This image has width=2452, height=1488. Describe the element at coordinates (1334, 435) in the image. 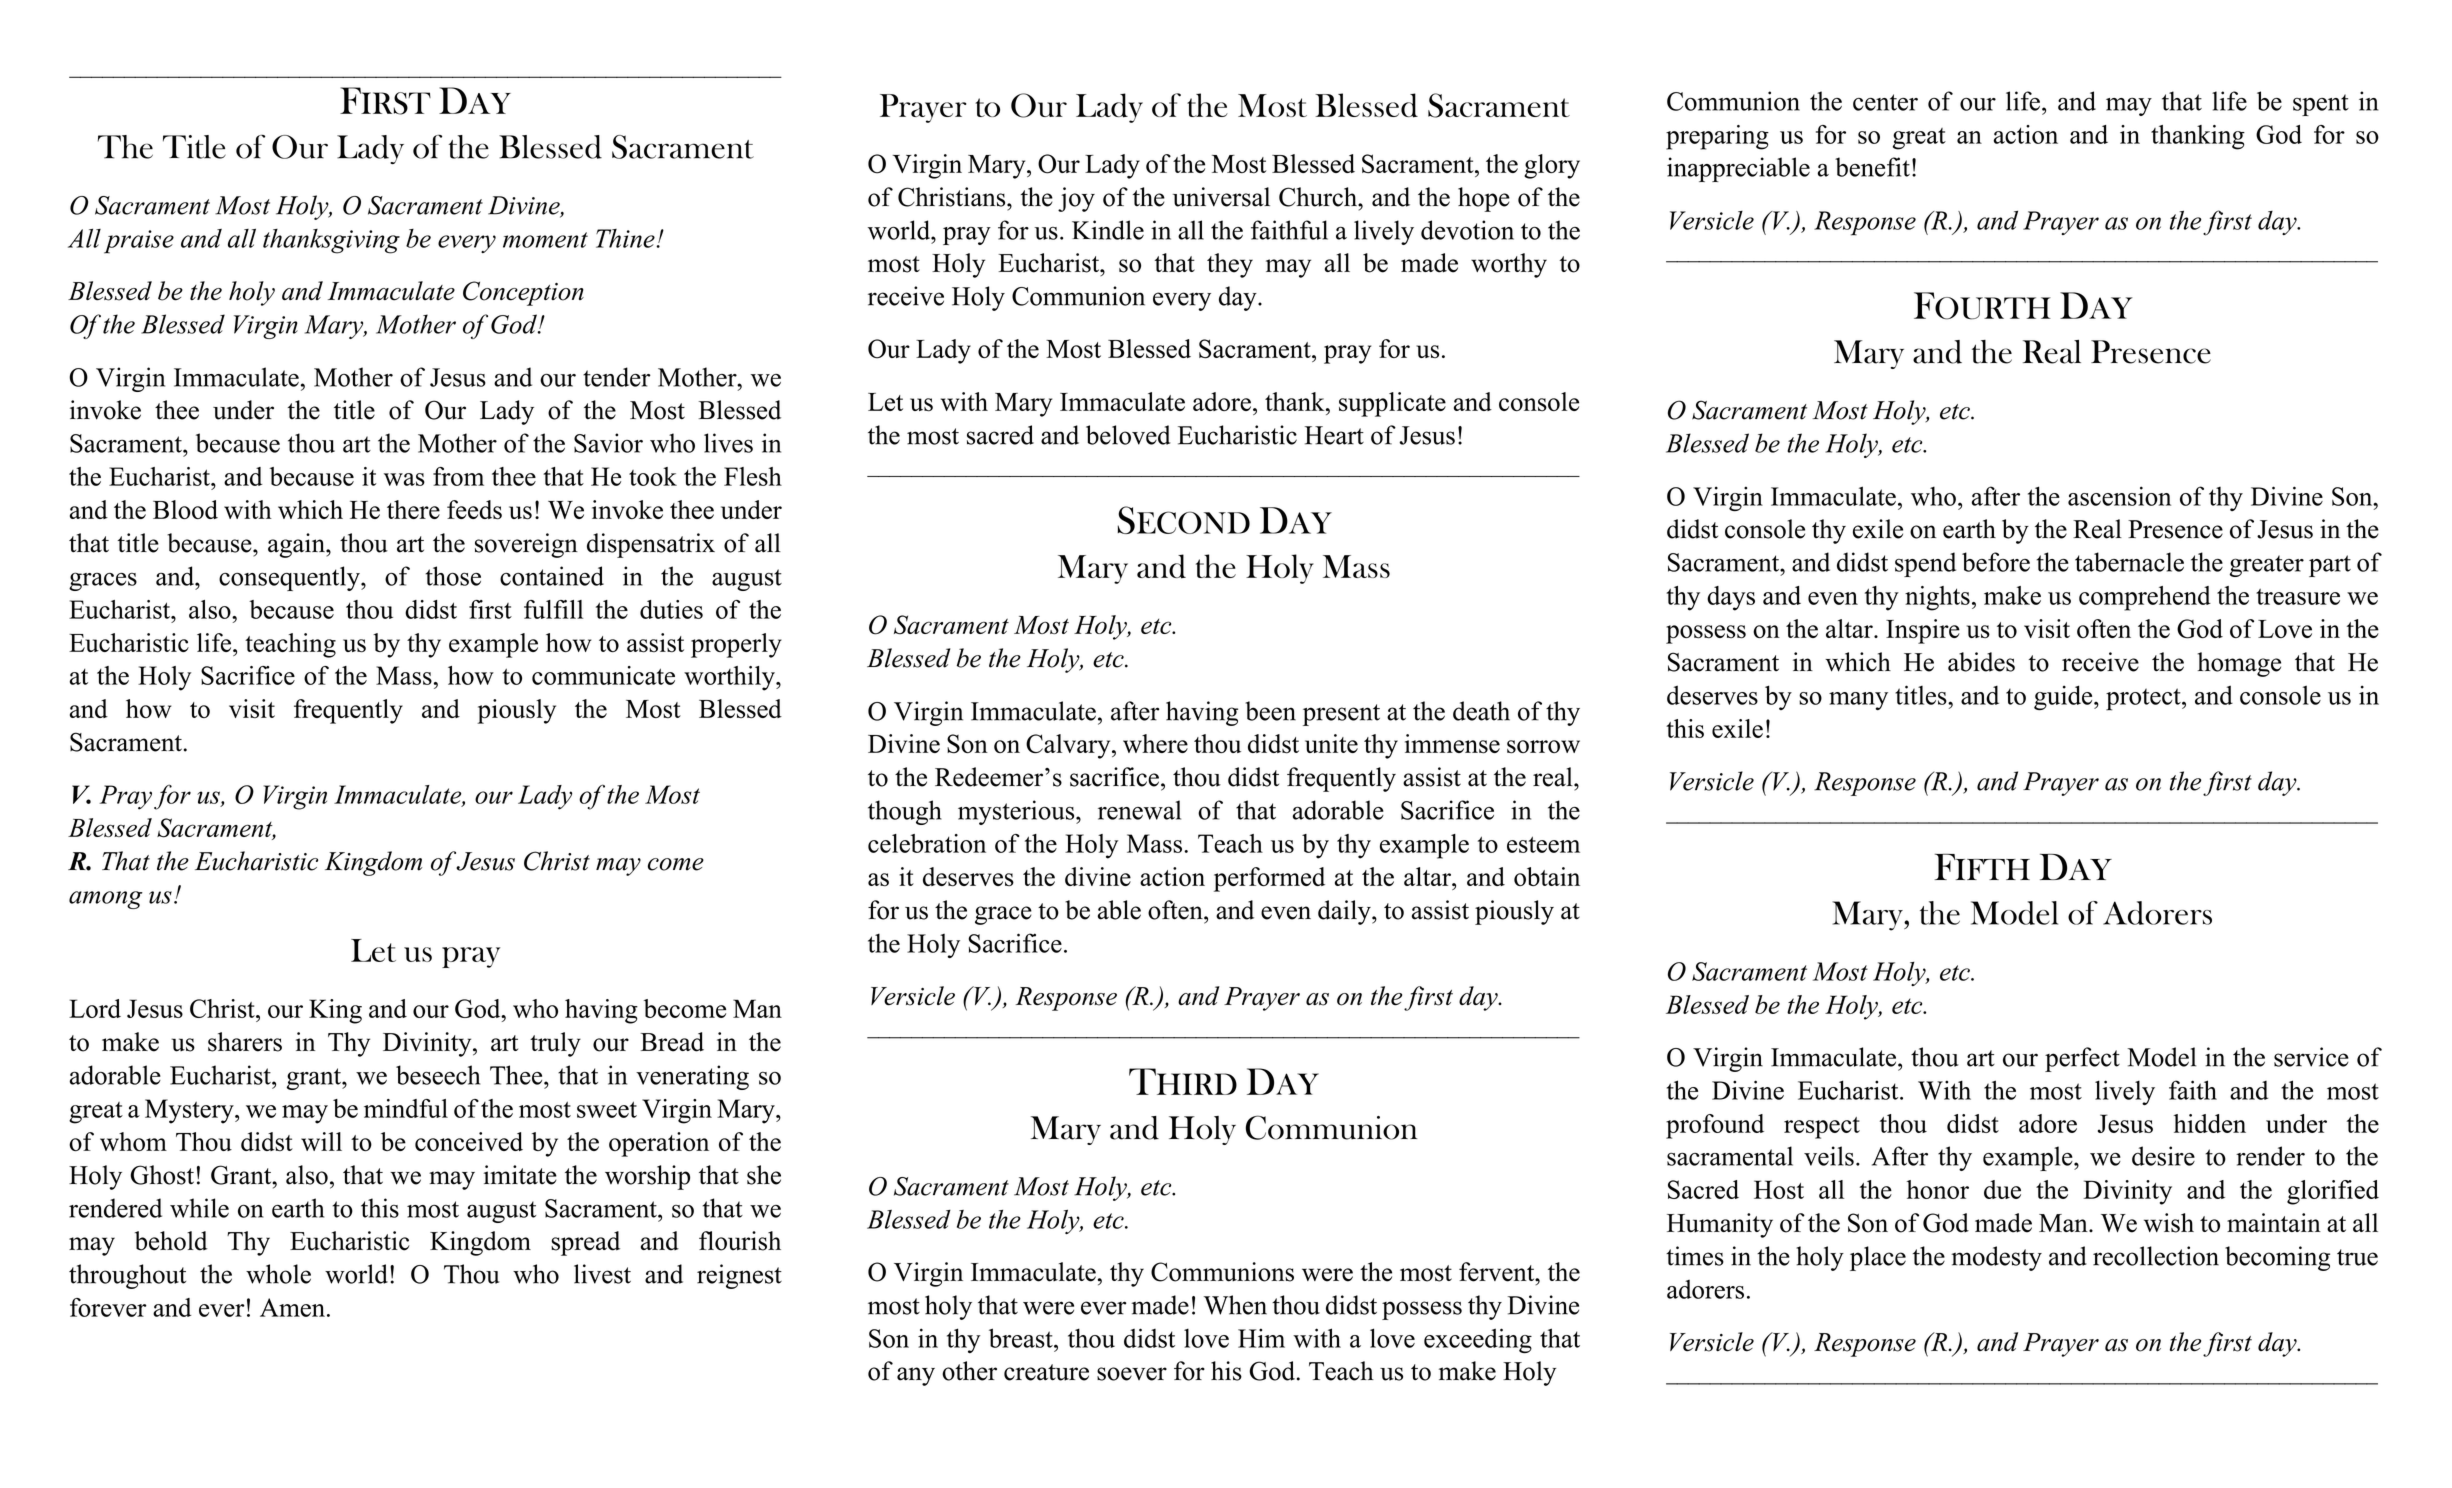

I see `Heart` at that location.
